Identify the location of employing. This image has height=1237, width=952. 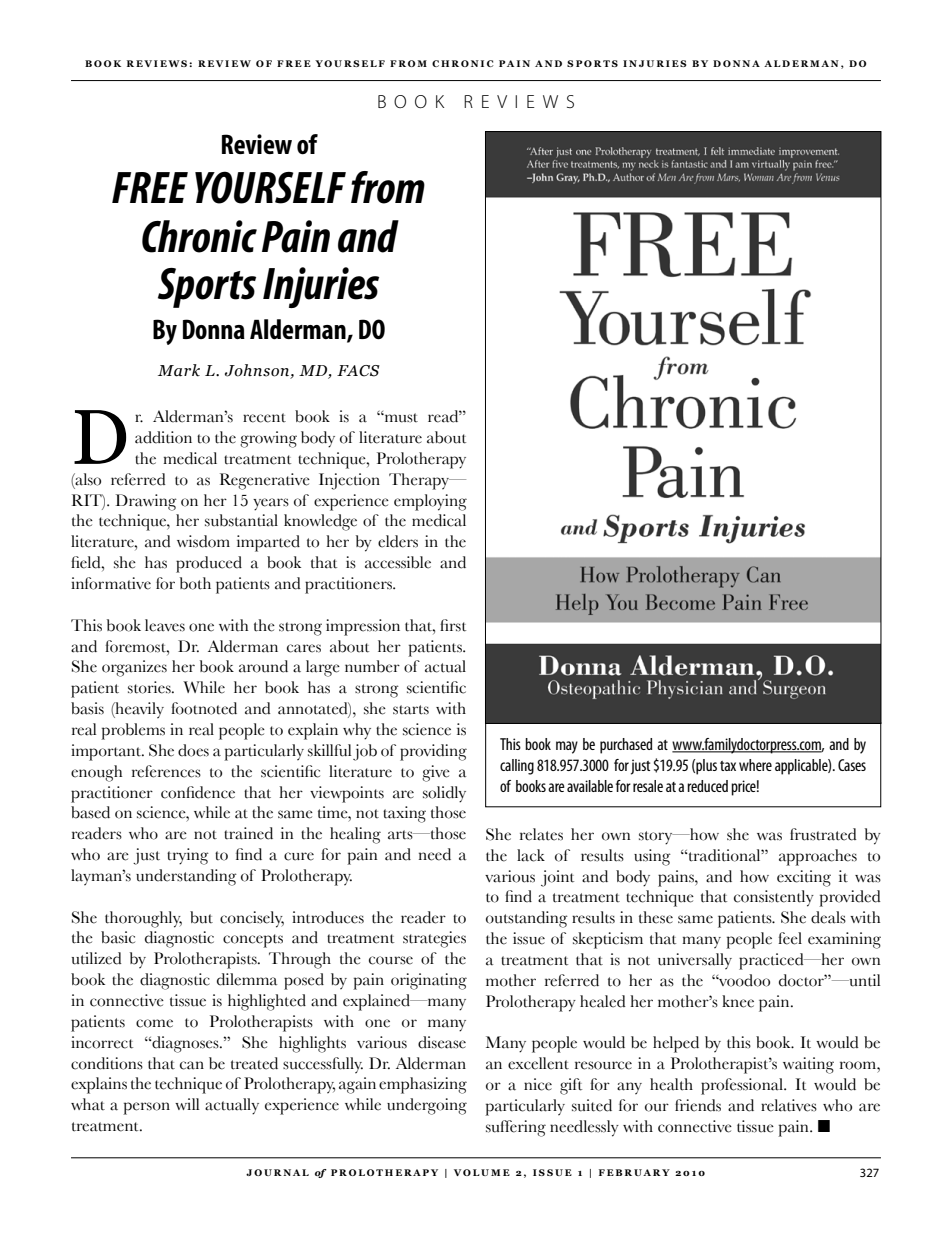
(430, 502).
